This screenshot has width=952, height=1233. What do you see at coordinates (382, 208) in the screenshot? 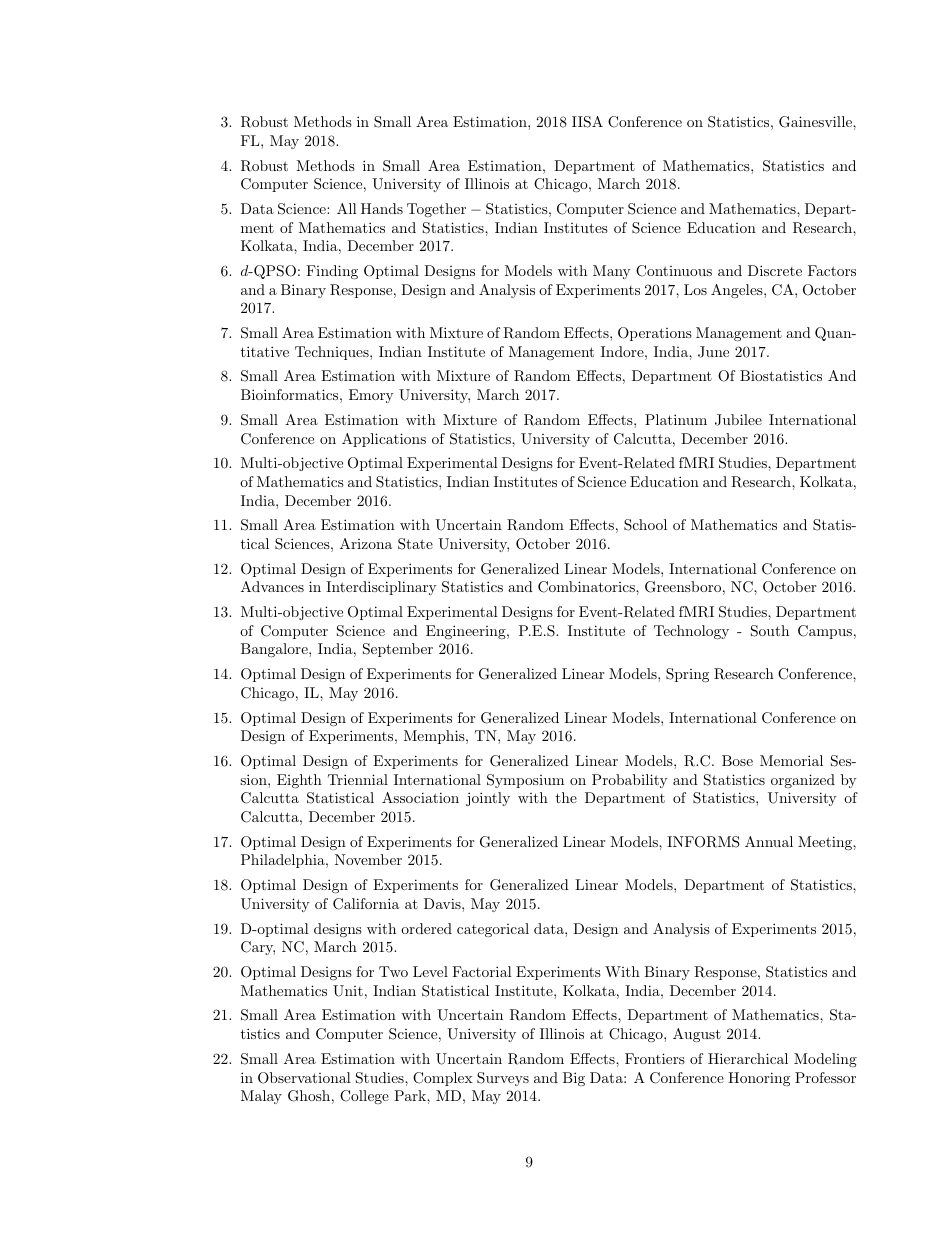
I see `Hands` at bounding box center [382, 208].
